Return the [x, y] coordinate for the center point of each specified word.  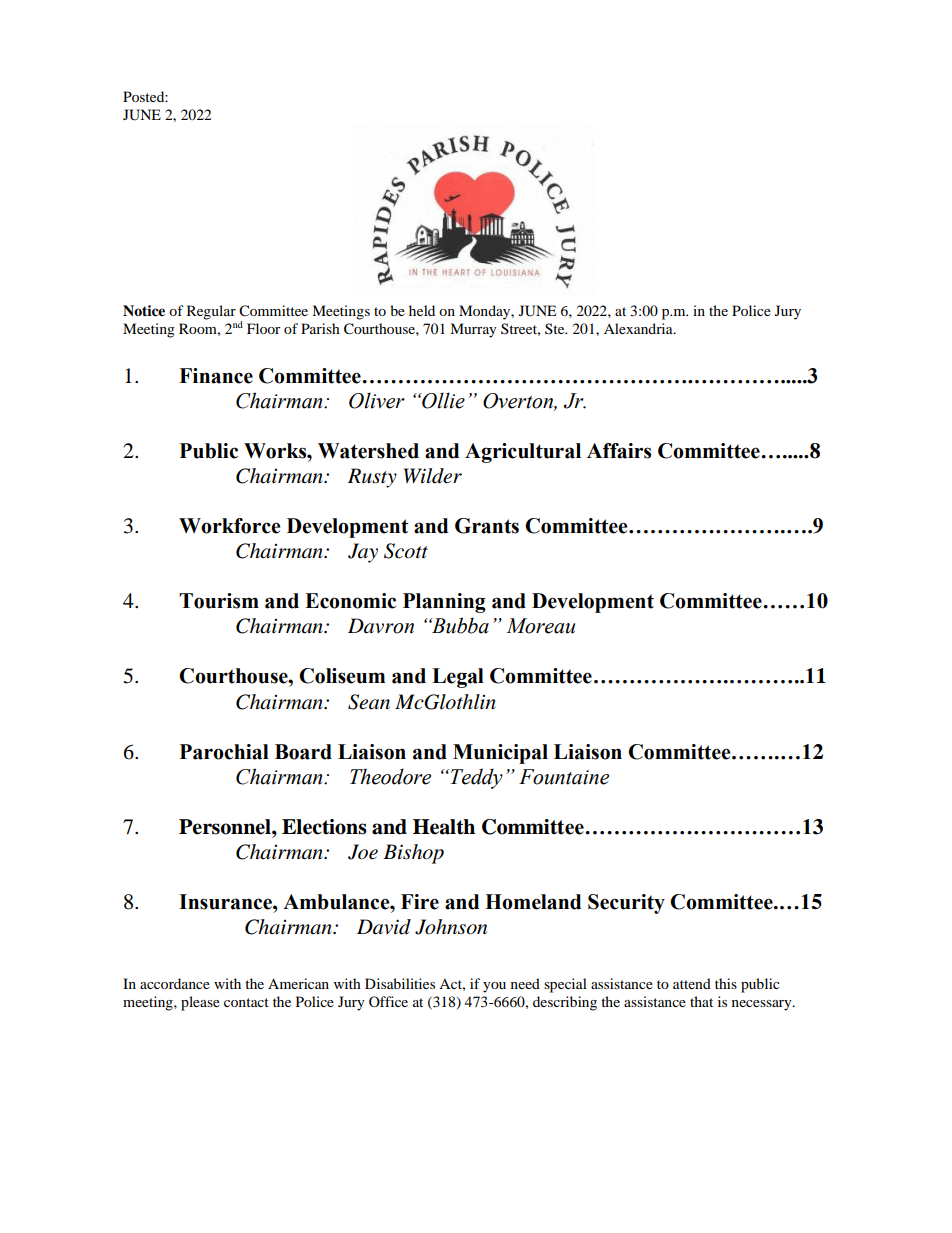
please [200, 1003]
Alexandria [639, 328]
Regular [211, 312]
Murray [473, 330]
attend [692, 983]
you [494, 987]
